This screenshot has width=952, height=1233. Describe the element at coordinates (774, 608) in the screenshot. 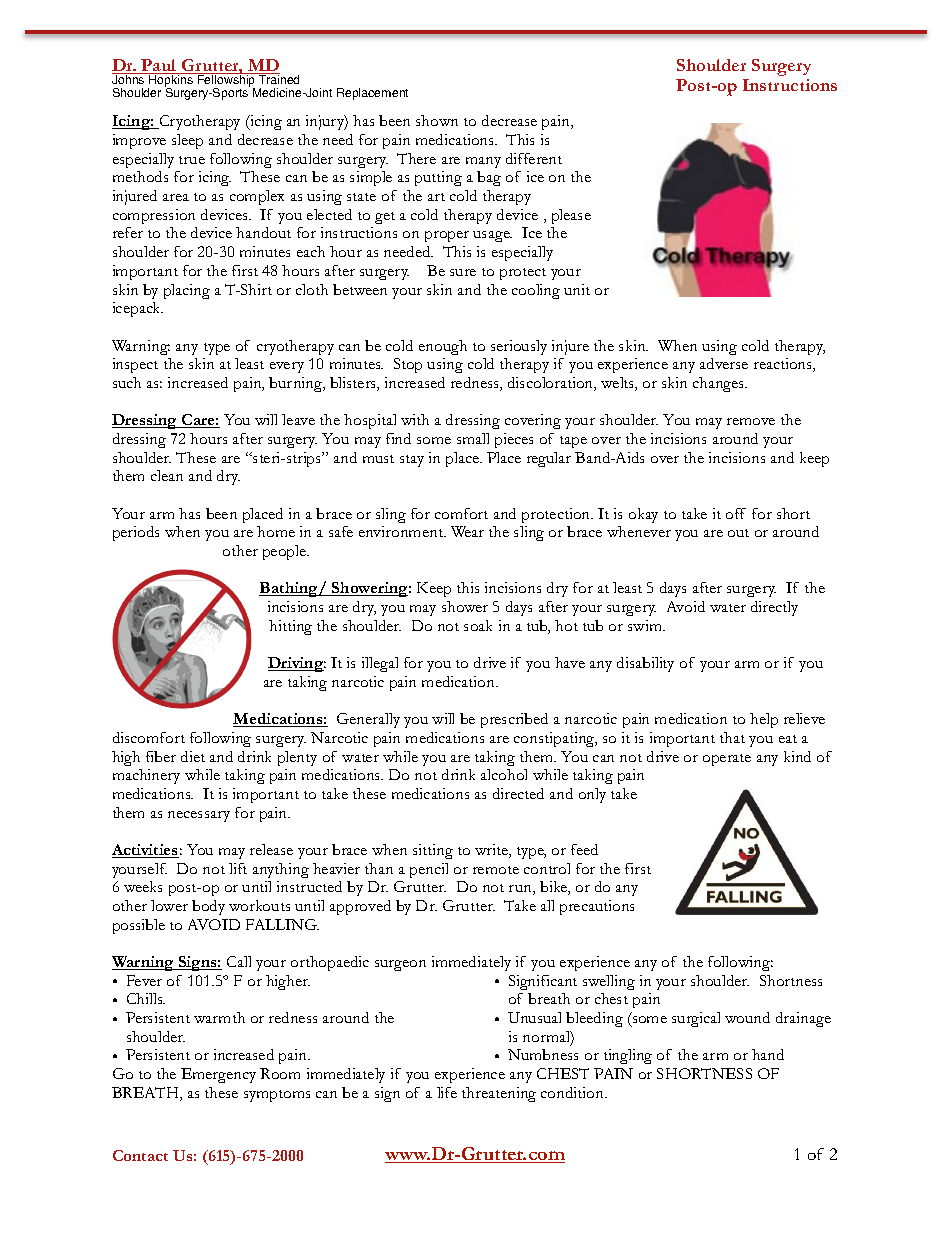

I see `directly` at that location.
